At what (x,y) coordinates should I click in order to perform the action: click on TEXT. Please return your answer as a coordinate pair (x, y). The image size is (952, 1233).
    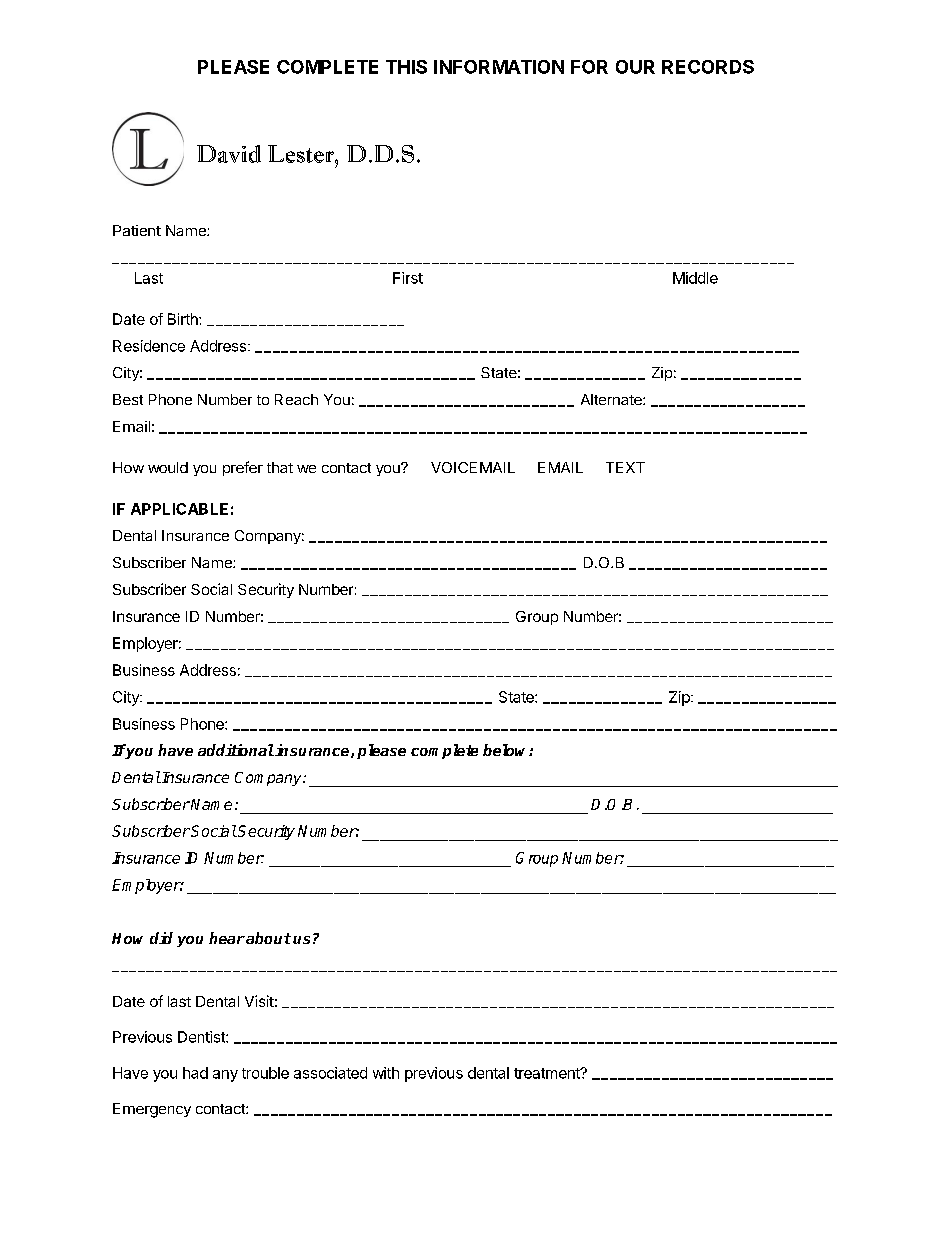
    Looking at the image, I should click on (625, 467).
